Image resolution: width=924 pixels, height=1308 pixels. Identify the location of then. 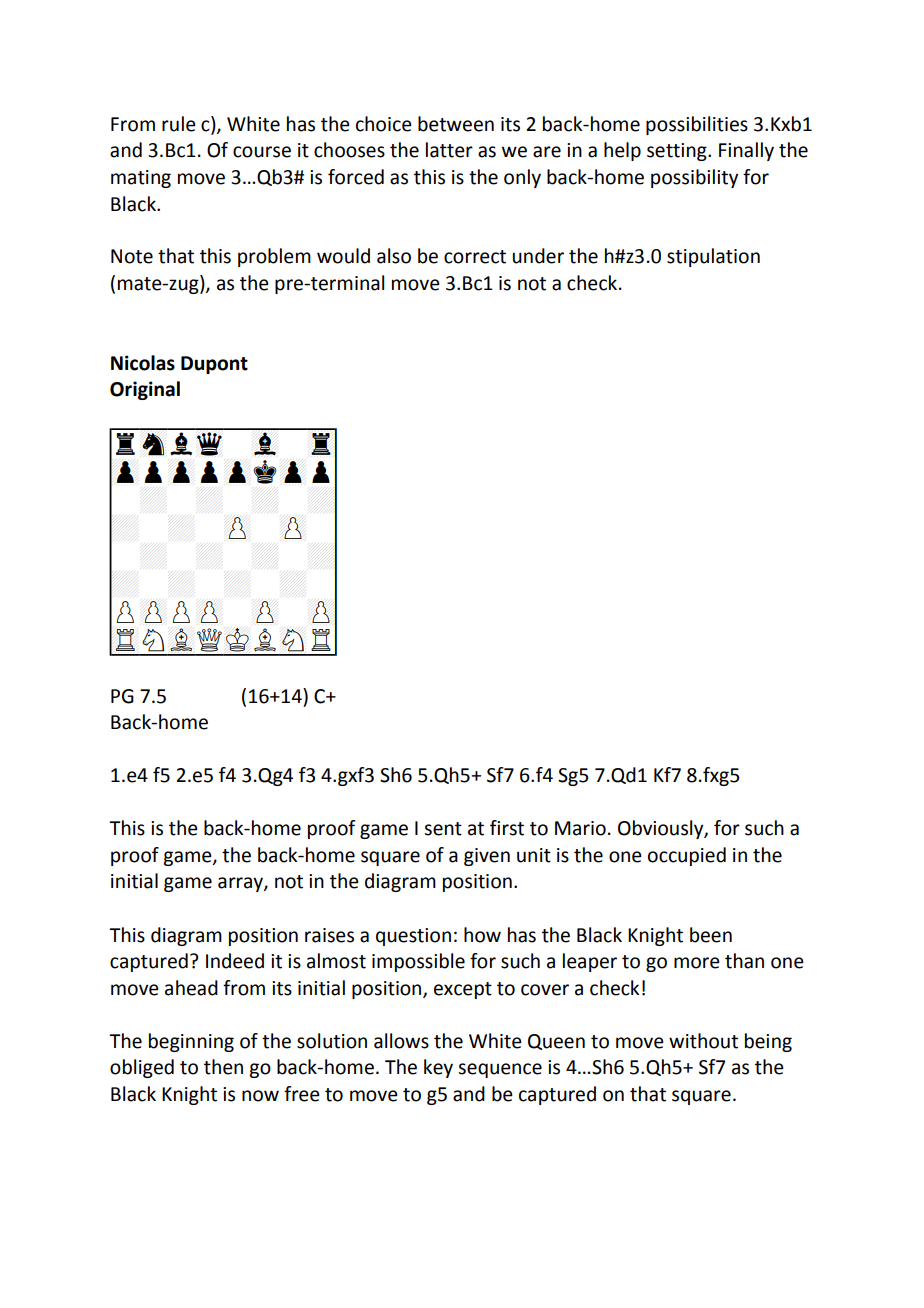
(223, 1067).
